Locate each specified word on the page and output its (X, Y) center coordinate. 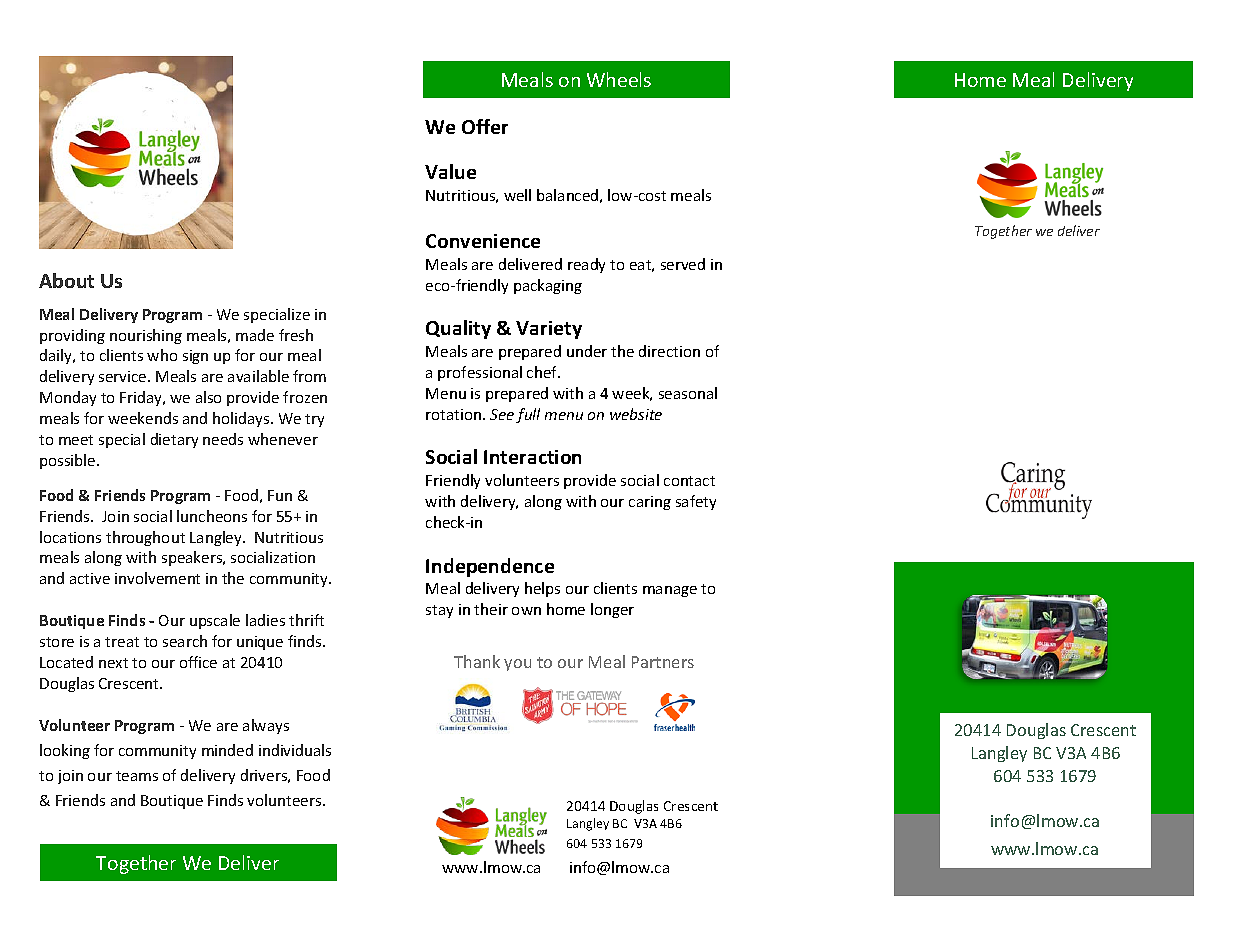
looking (65, 751)
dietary (174, 440)
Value (450, 171)
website (636, 414)
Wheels (619, 79)
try (314, 420)
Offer (485, 126)
